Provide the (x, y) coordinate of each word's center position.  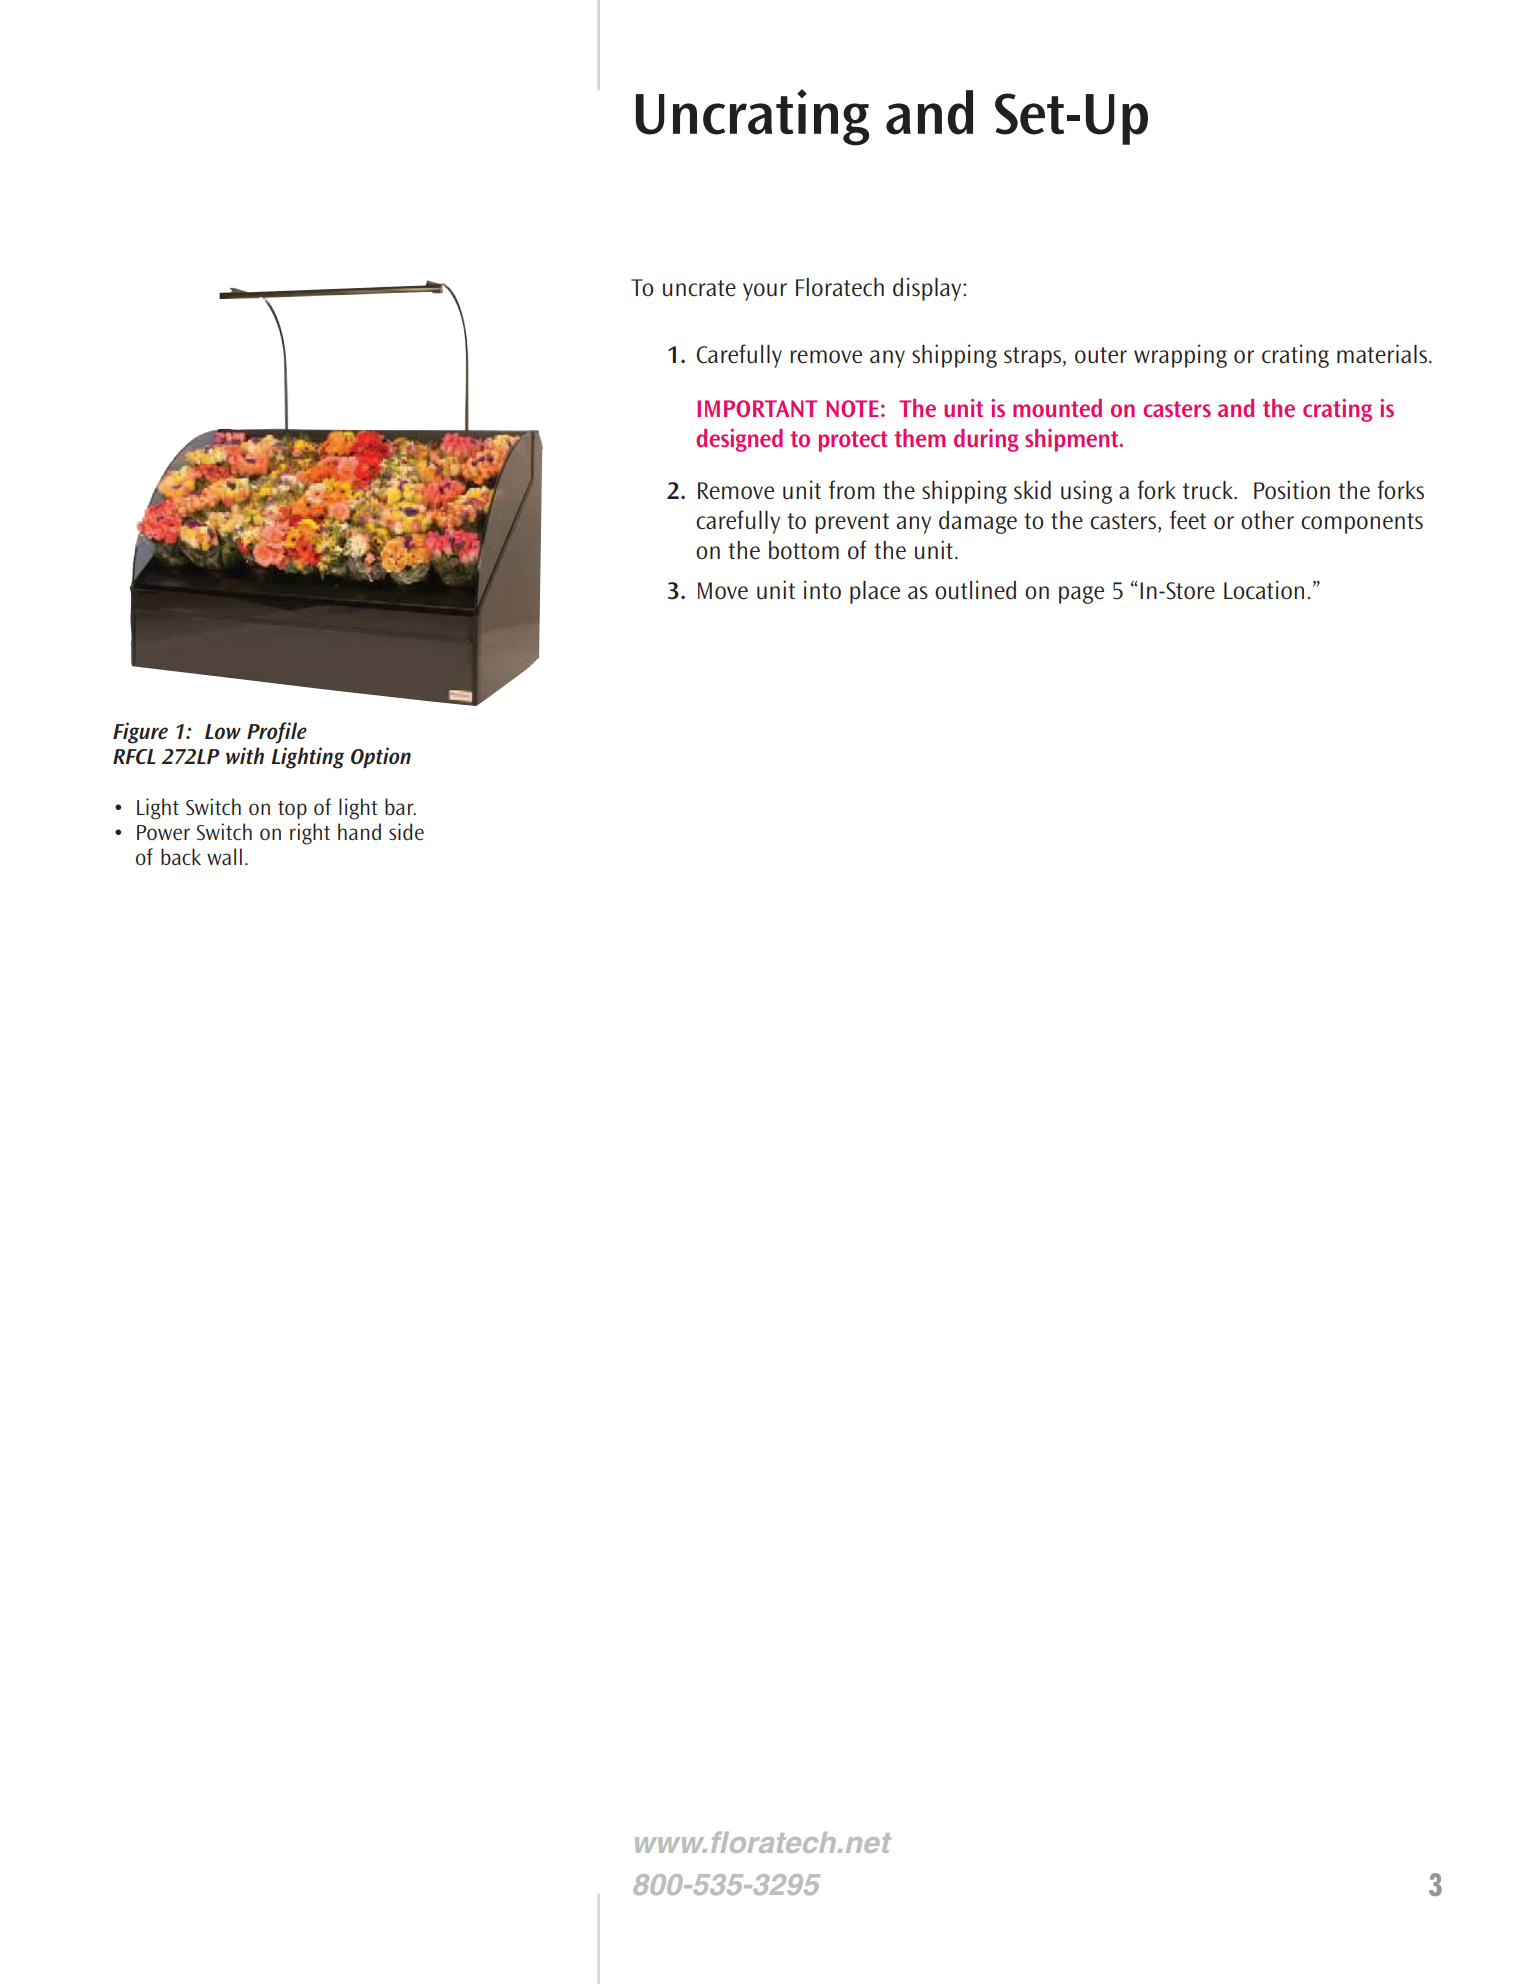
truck (1209, 490)
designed (739, 440)
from (851, 490)
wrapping (1180, 356)
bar (400, 806)
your (765, 292)
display (928, 289)
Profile (277, 733)
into (822, 590)
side (406, 831)
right (310, 834)
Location (1264, 590)
